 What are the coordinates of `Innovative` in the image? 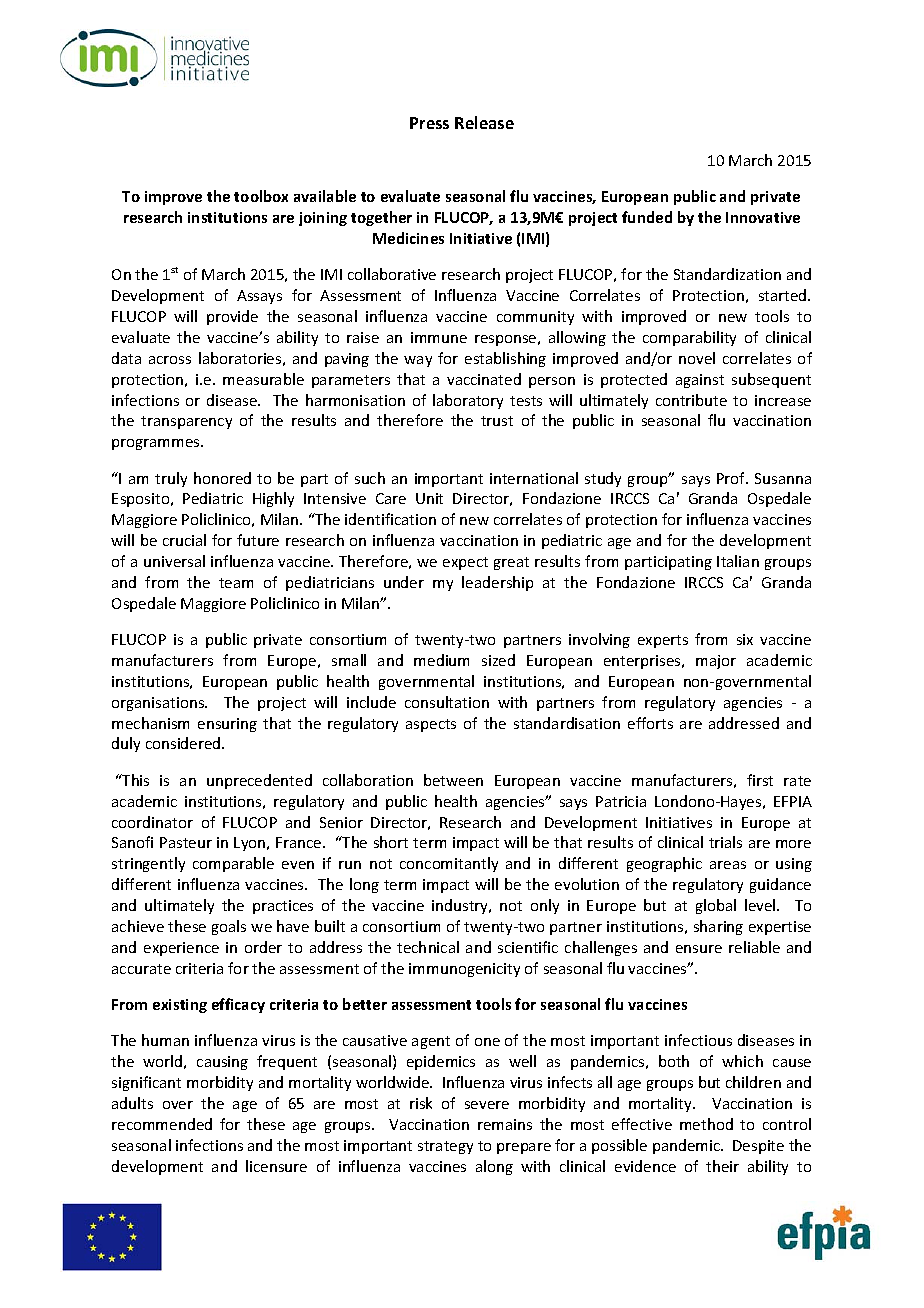 It's located at (763, 217).
